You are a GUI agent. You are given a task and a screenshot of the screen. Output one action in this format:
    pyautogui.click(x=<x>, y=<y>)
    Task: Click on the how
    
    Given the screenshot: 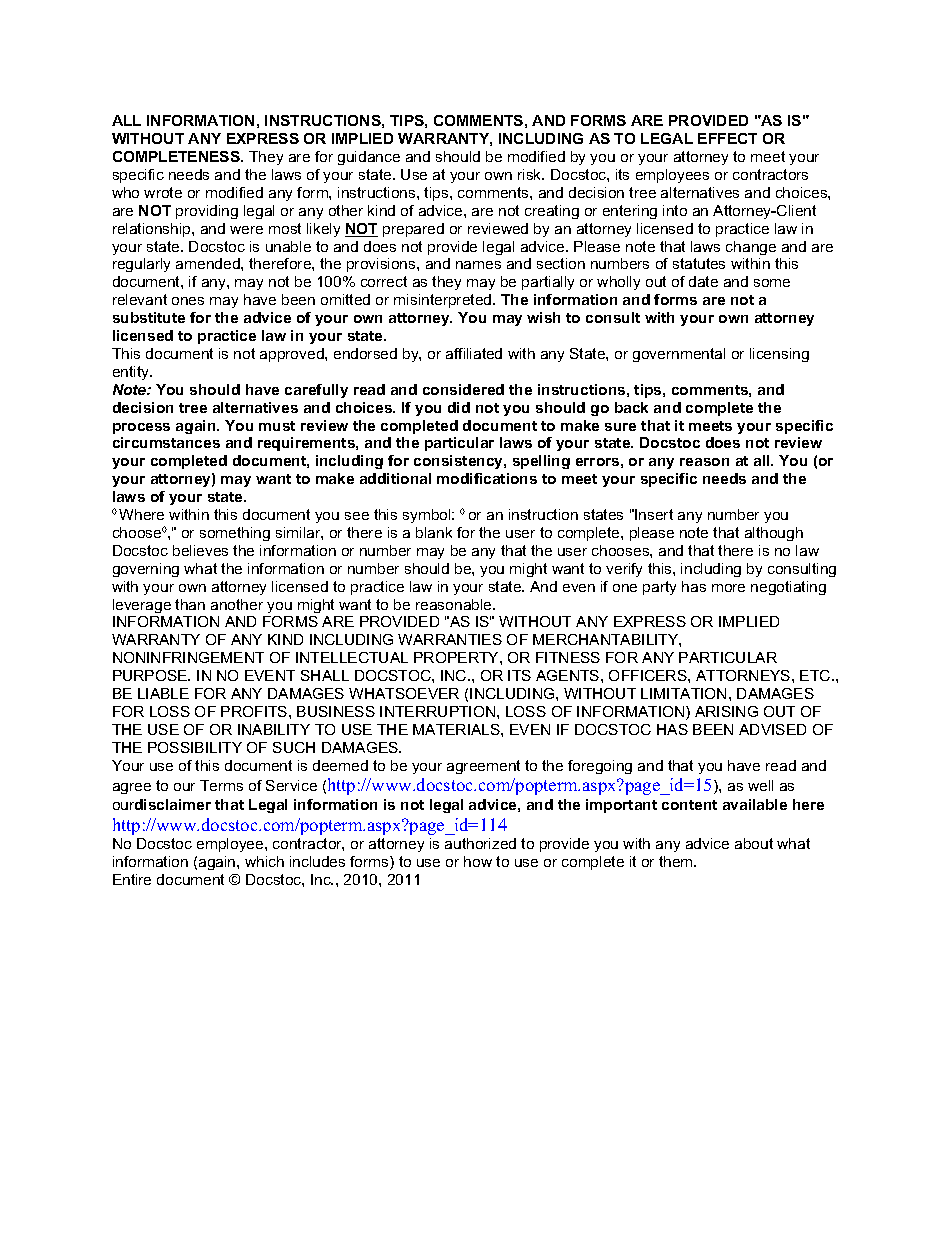 What is the action you would take?
    pyautogui.click(x=478, y=861)
